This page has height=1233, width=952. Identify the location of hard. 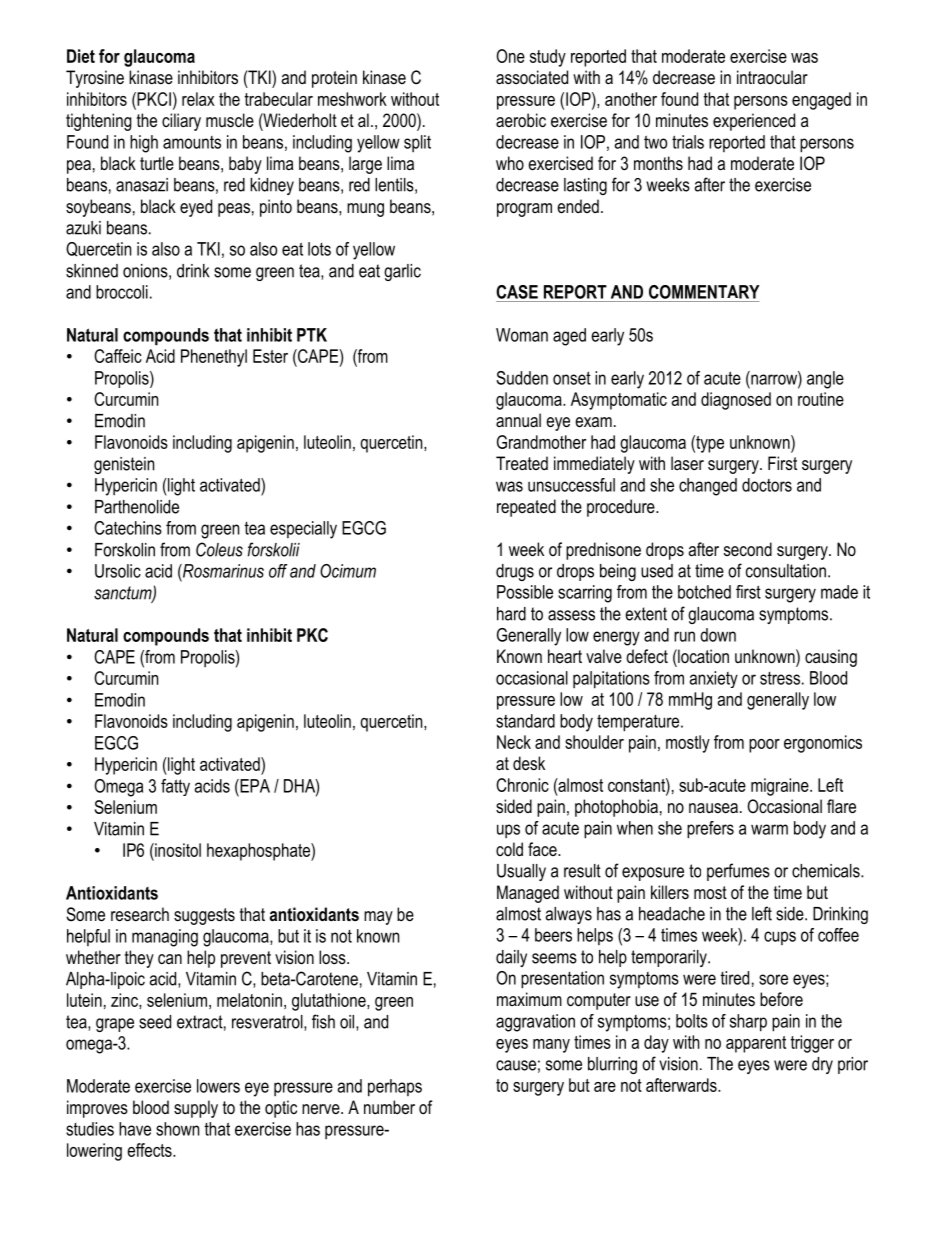
(511, 614).
